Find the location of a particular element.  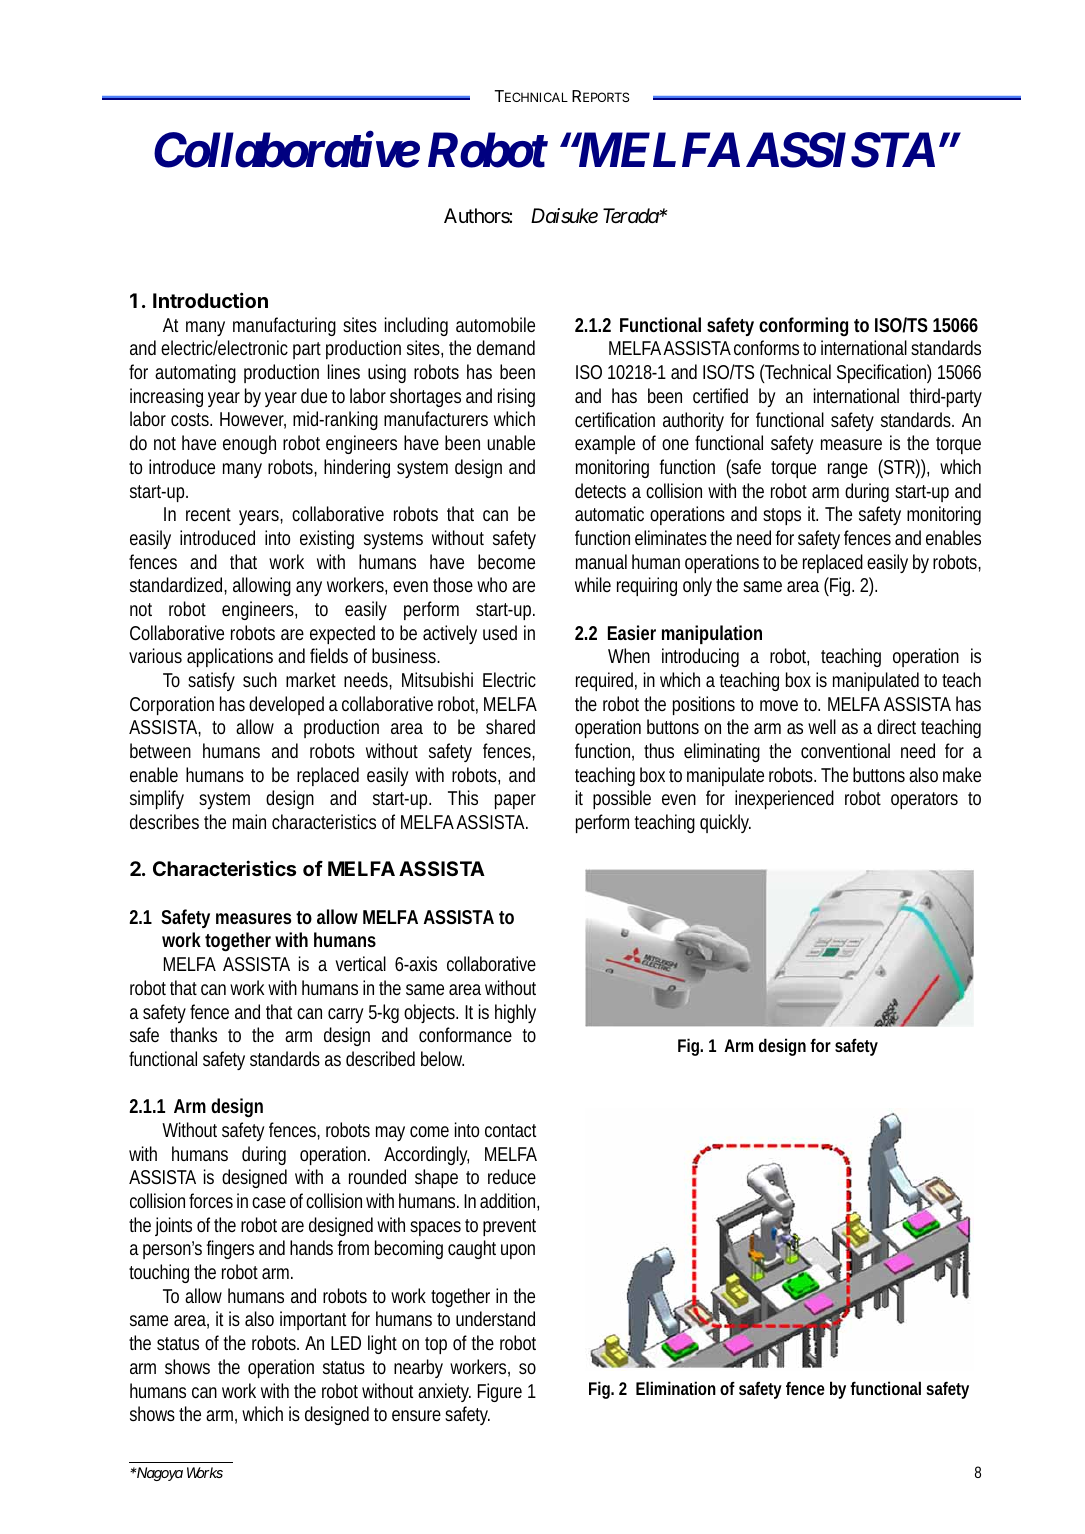

Figure is located at coordinates (500, 1392).
